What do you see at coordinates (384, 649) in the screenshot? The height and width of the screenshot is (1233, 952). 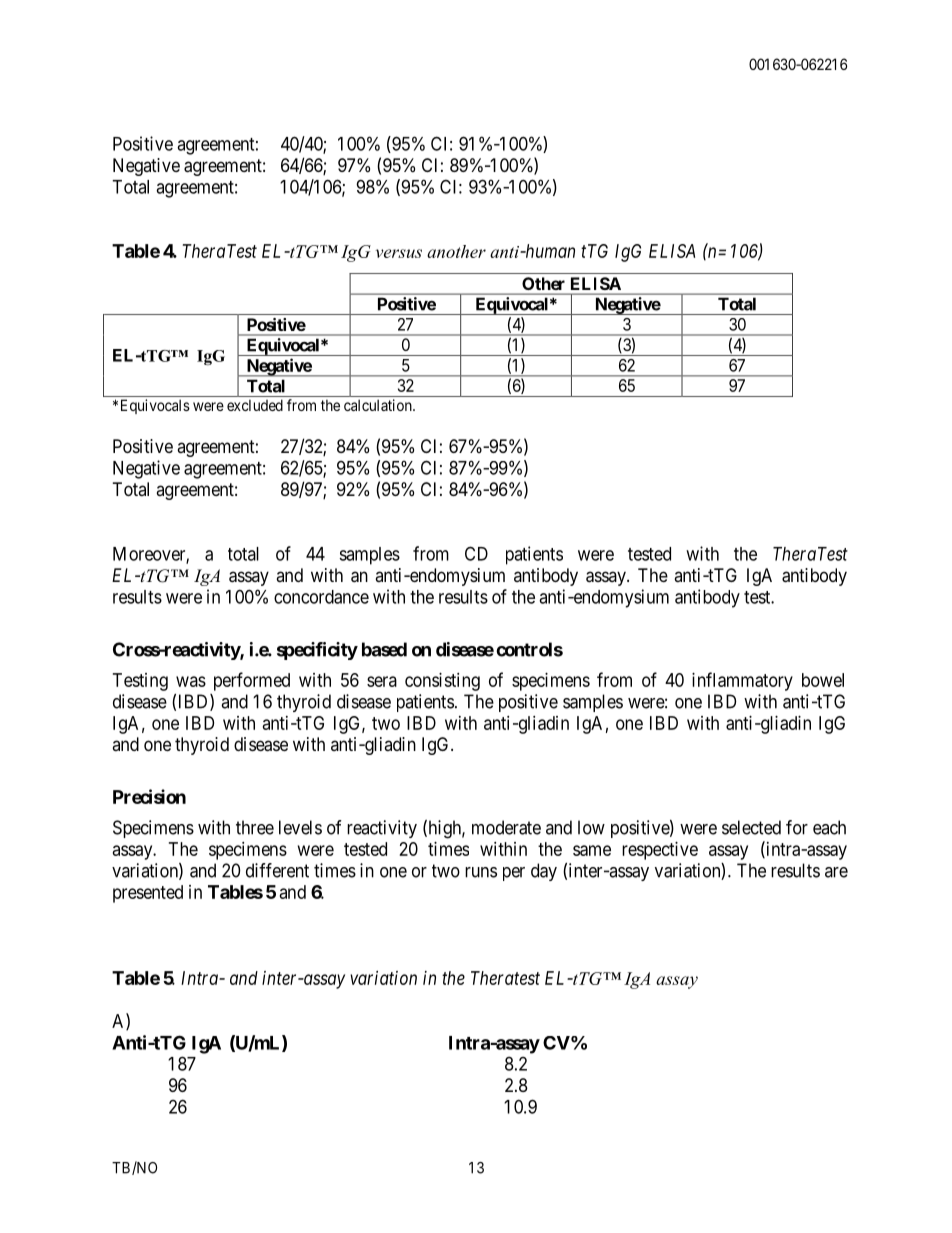 I see `based` at bounding box center [384, 649].
